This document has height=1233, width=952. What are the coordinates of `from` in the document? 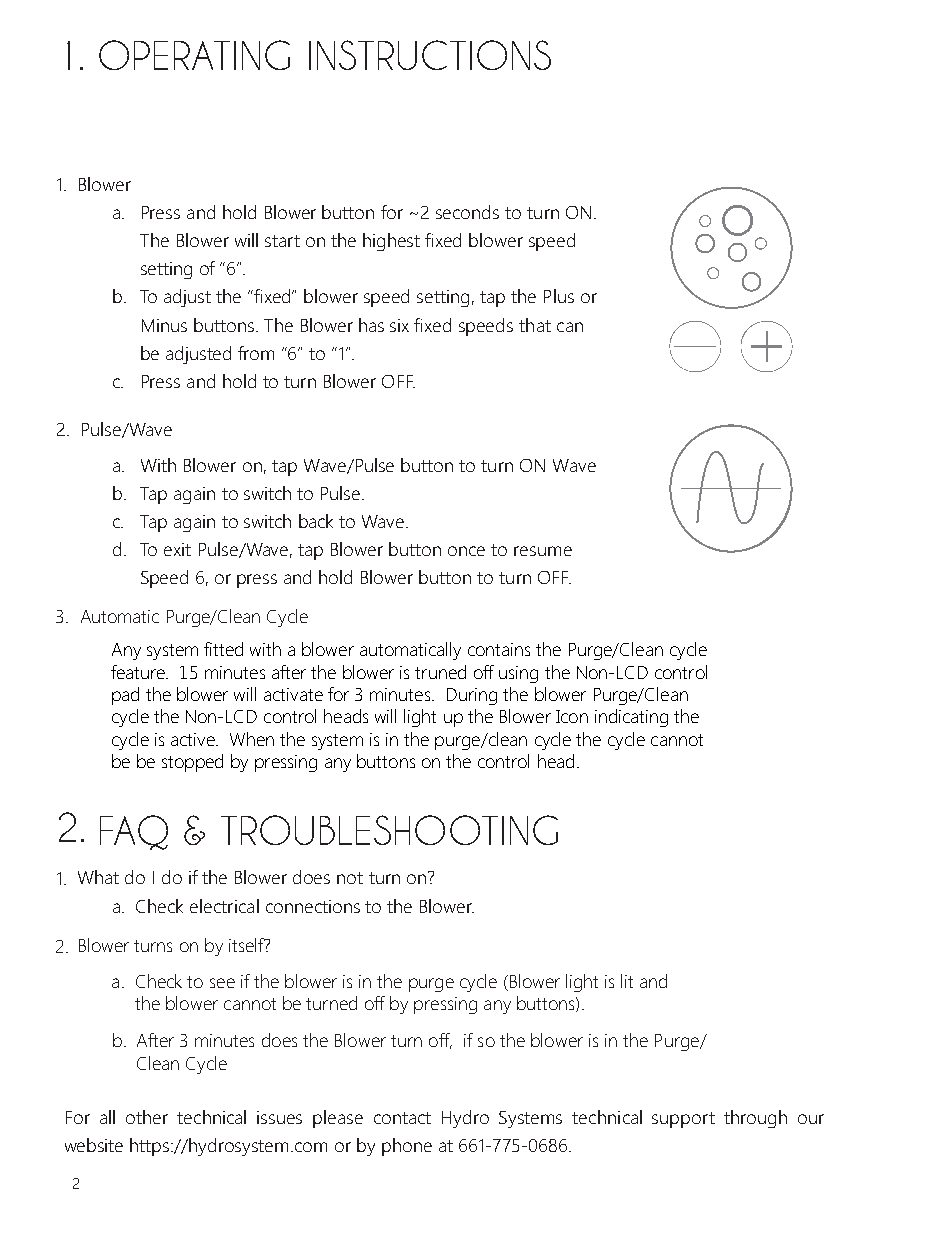 It's located at (256, 353).
